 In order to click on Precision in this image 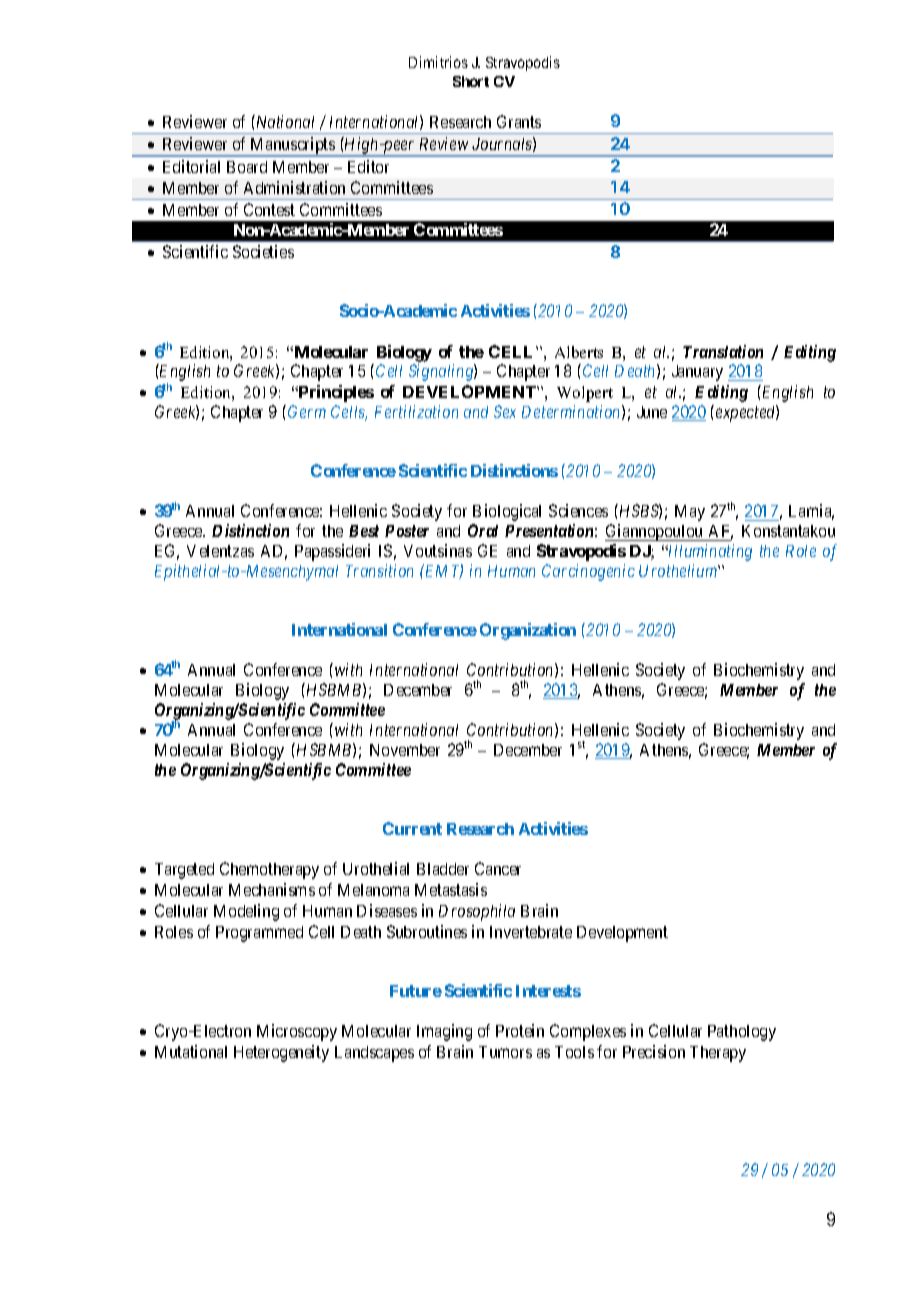, I will do `click(654, 1051)`.
